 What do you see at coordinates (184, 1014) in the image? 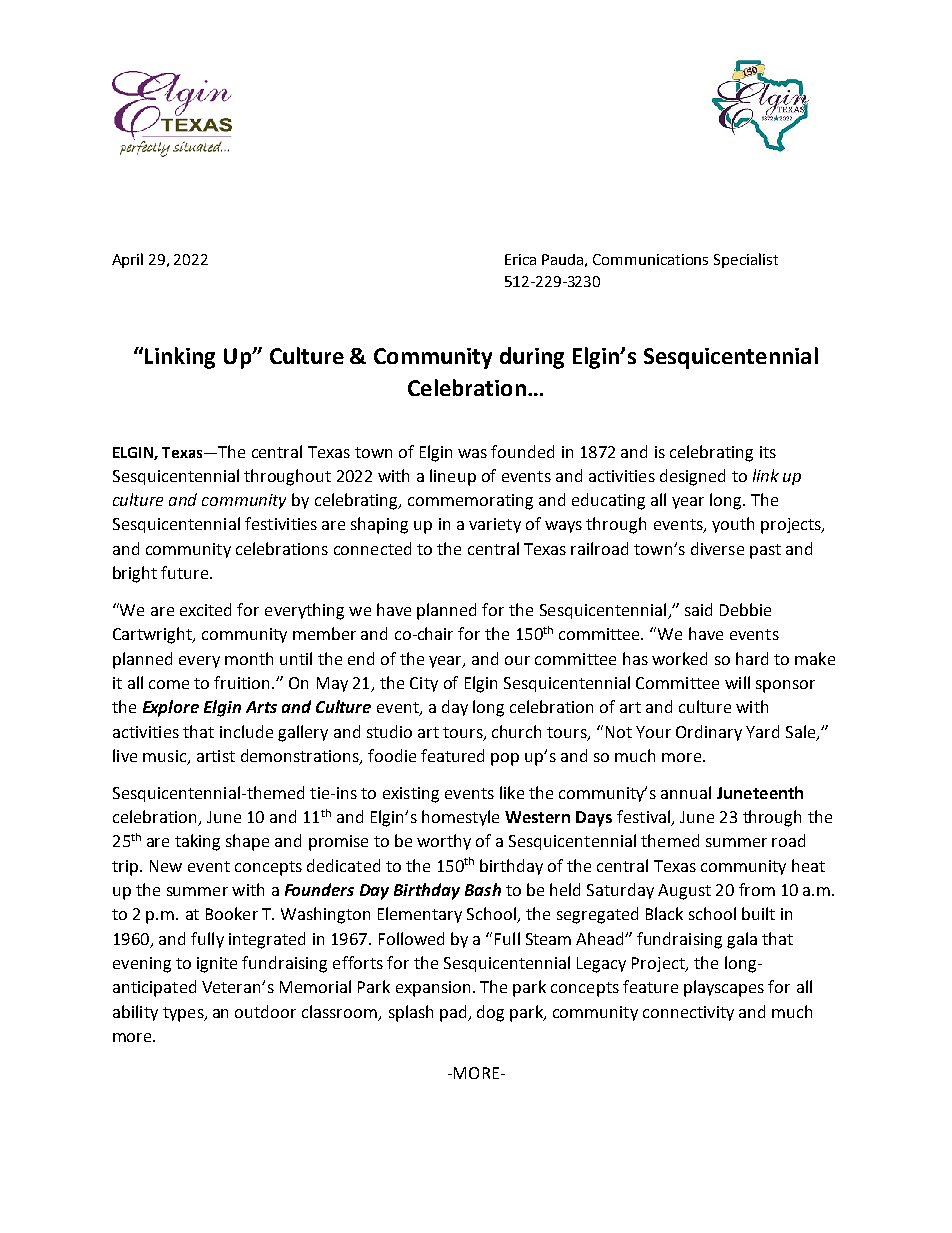
I see `types` at bounding box center [184, 1014].
